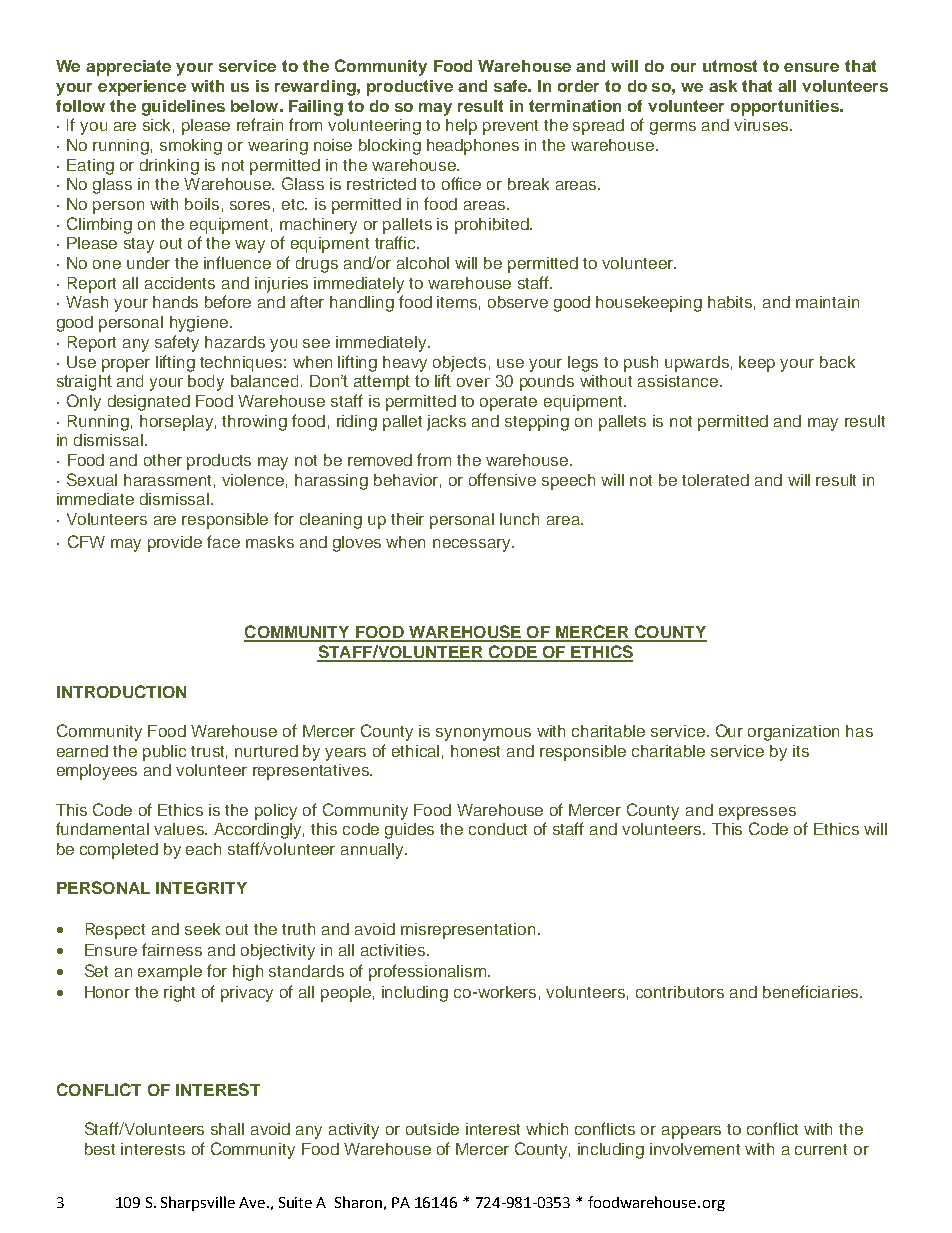 The height and width of the screenshot is (1233, 952). I want to click on help, so click(461, 127).
